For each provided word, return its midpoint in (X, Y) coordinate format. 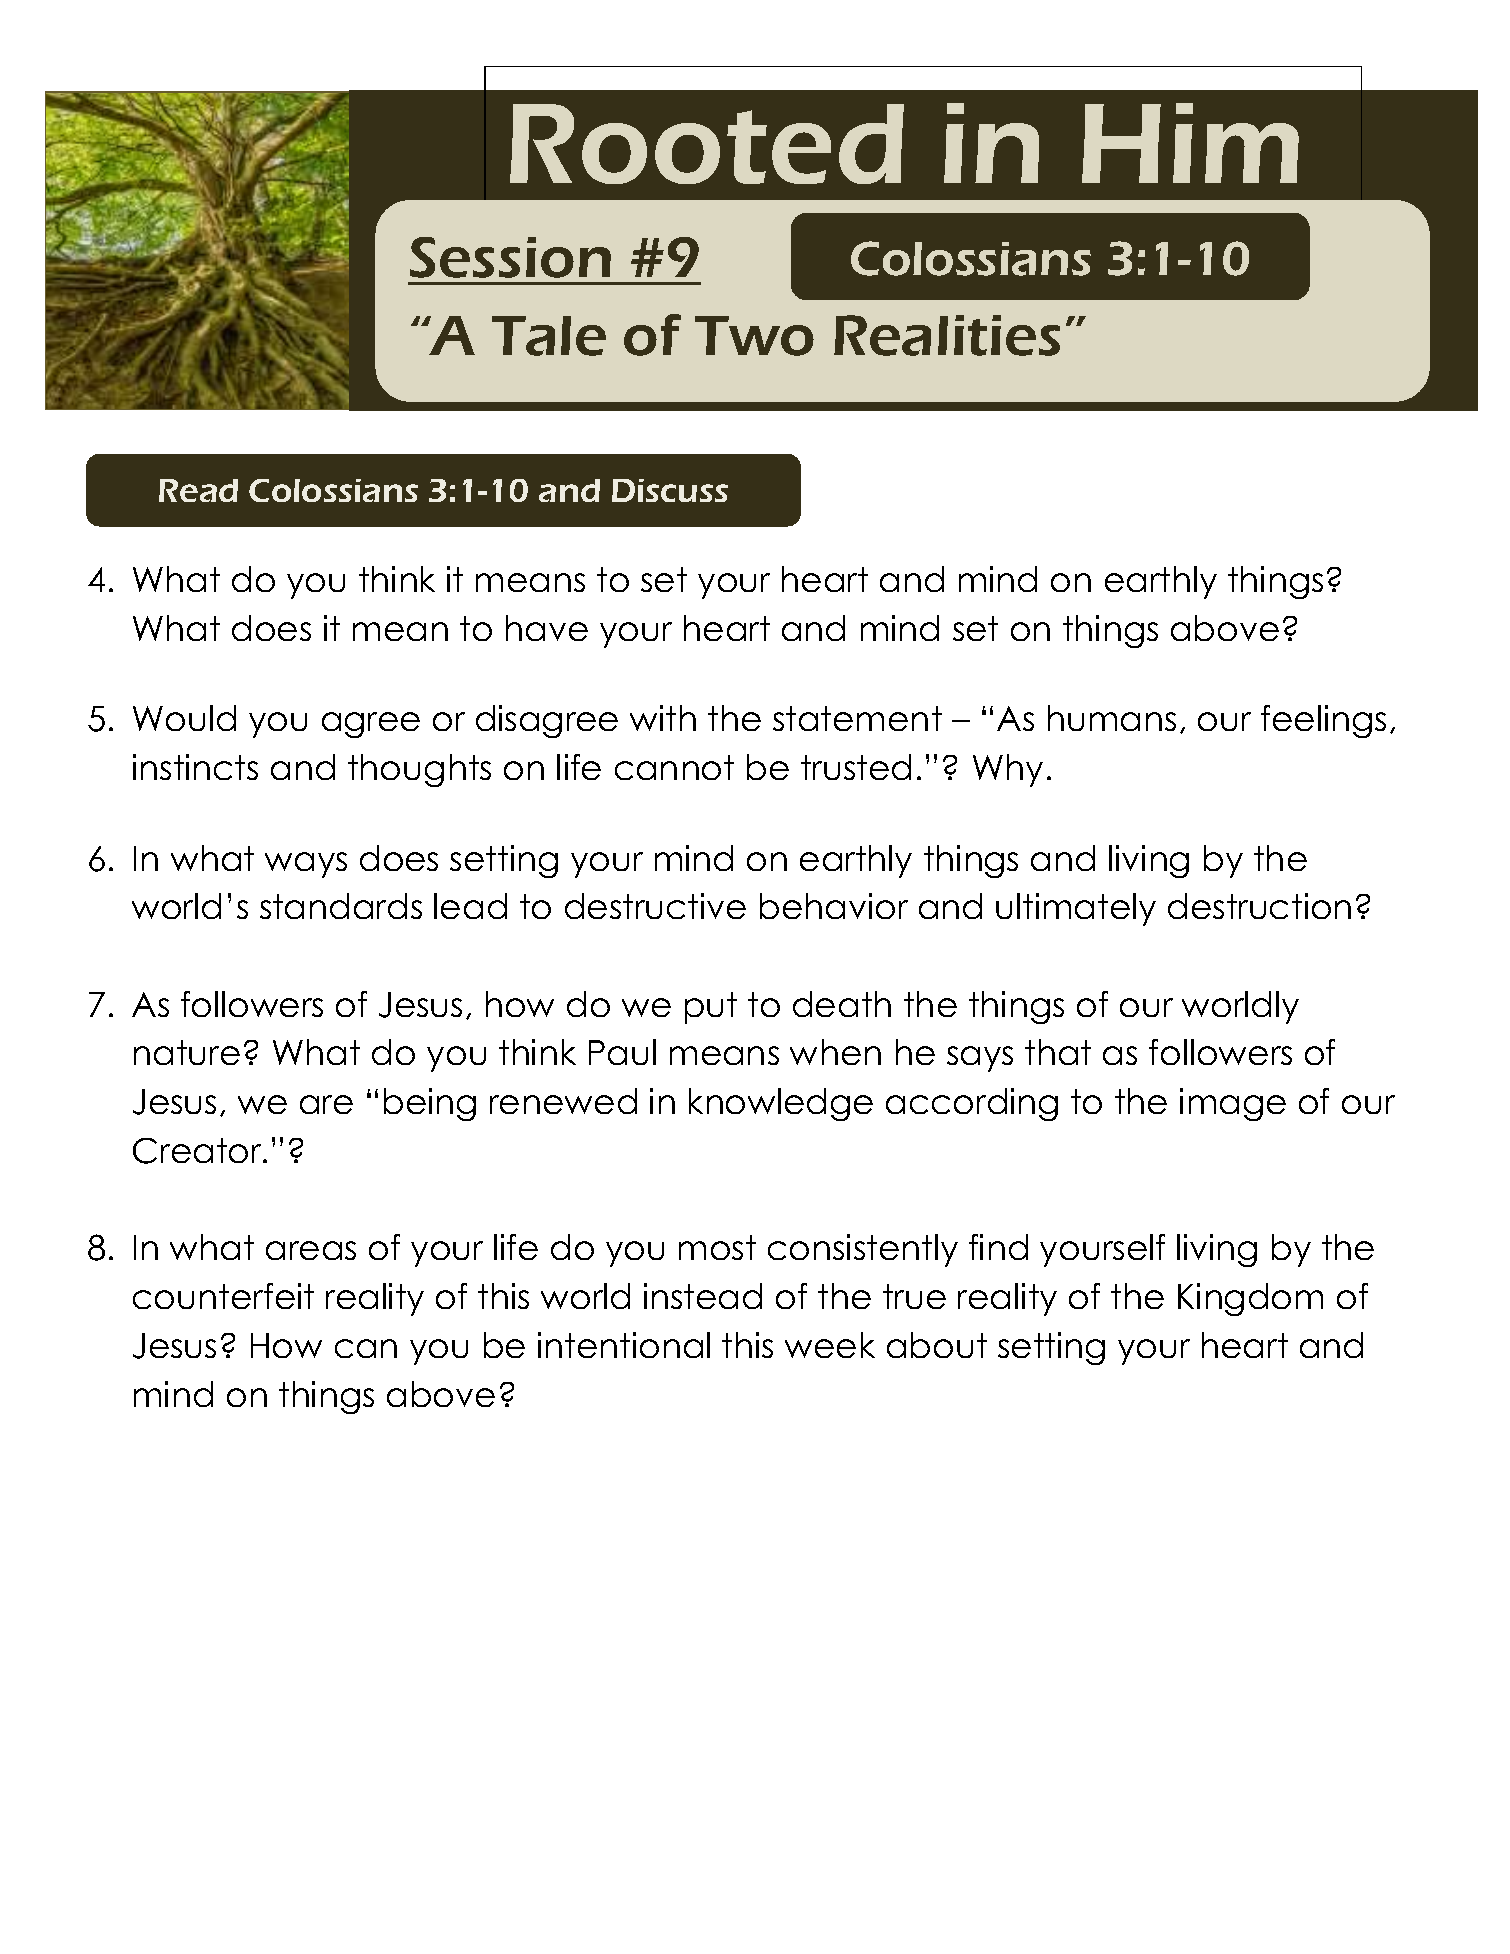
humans (1112, 718)
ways (306, 865)
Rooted (707, 144)
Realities (947, 335)
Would (184, 718)
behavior (834, 906)
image (1233, 1104)
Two (754, 336)
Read (198, 490)
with (663, 718)
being (430, 1104)
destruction (1259, 906)
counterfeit (223, 1296)
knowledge (781, 1104)
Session (510, 257)
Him (1190, 143)
